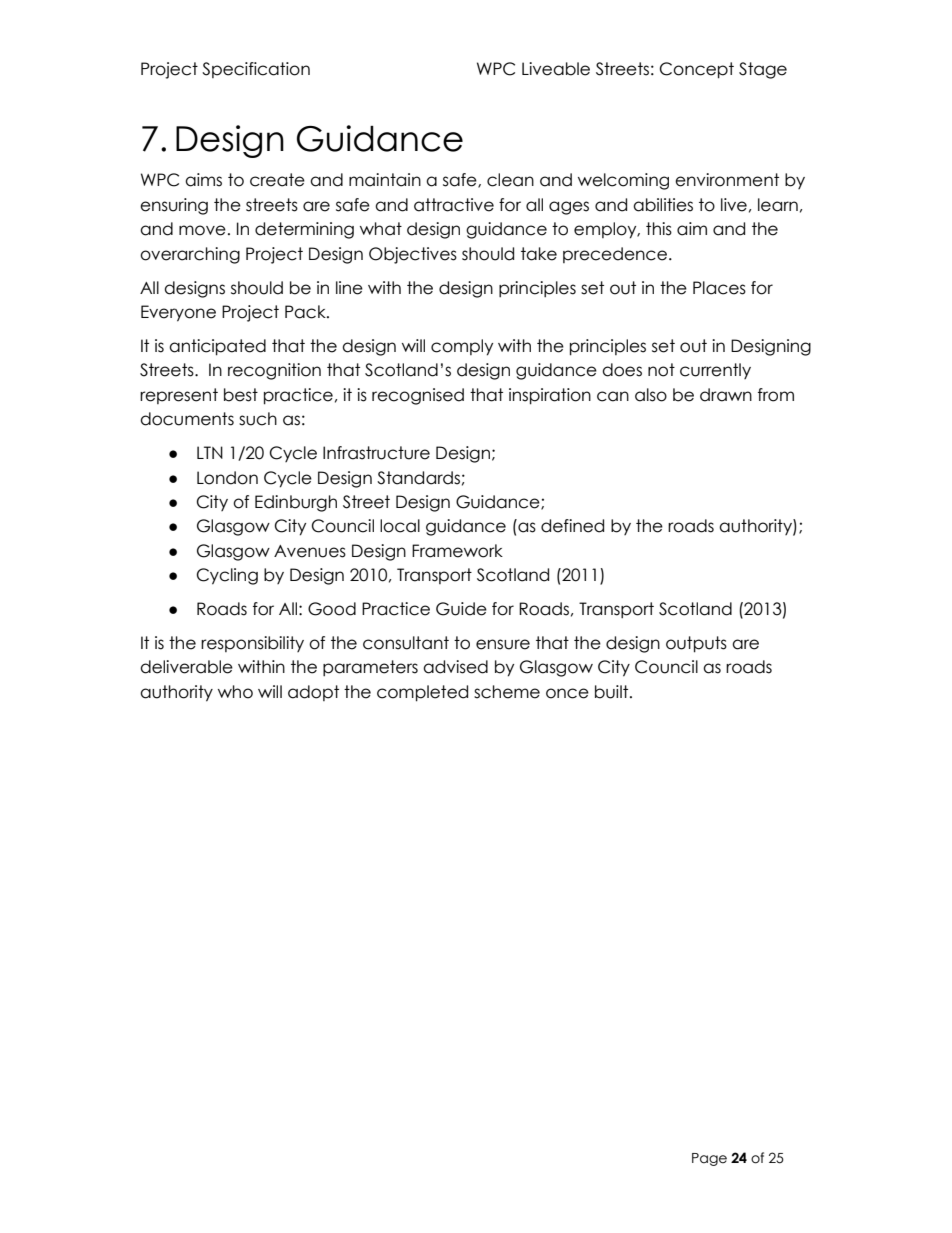 This page has width=952, height=1233. What do you see at coordinates (613, 692) in the page?
I see `built` at bounding box center [613, 692].
